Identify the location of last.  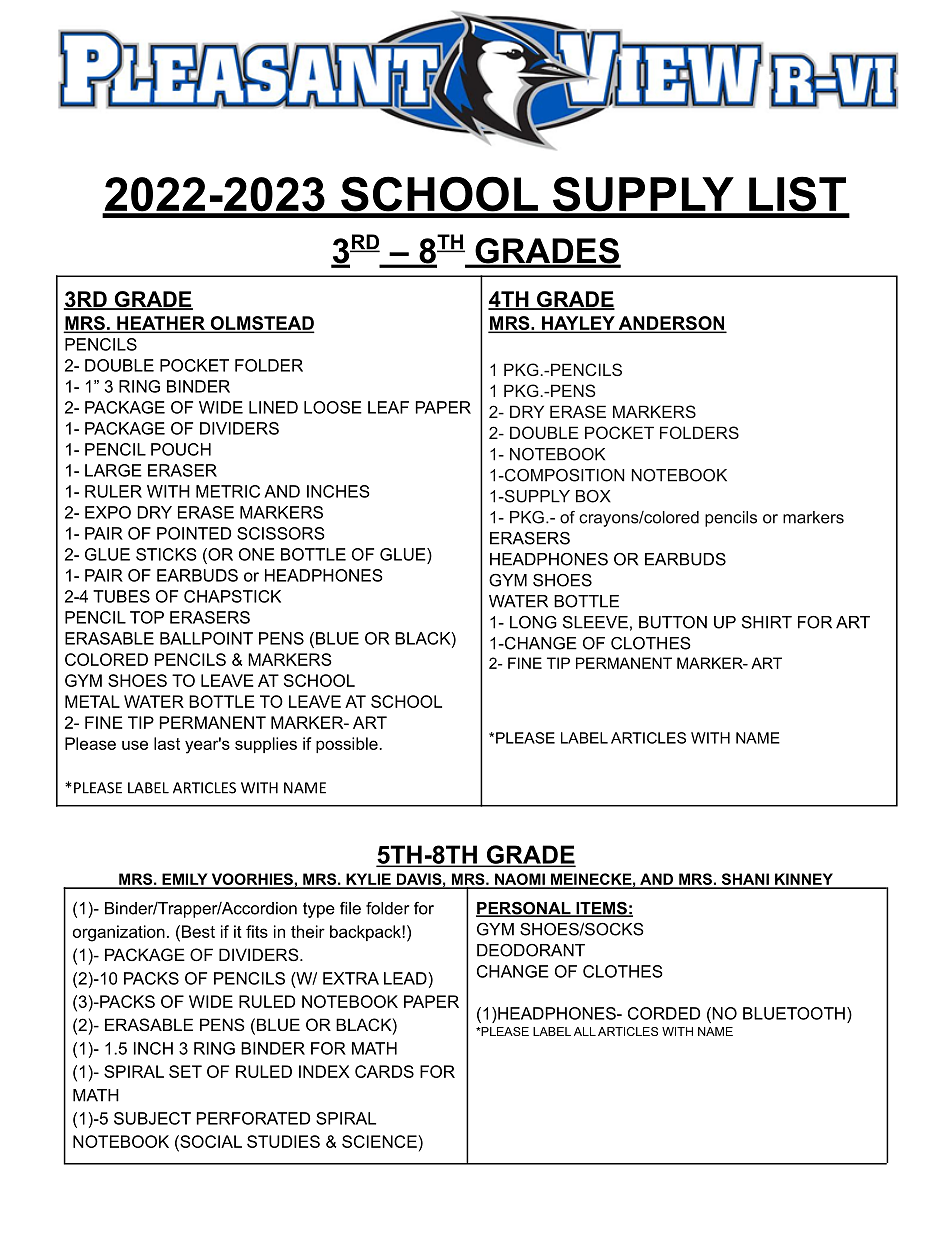
(167, 743).
